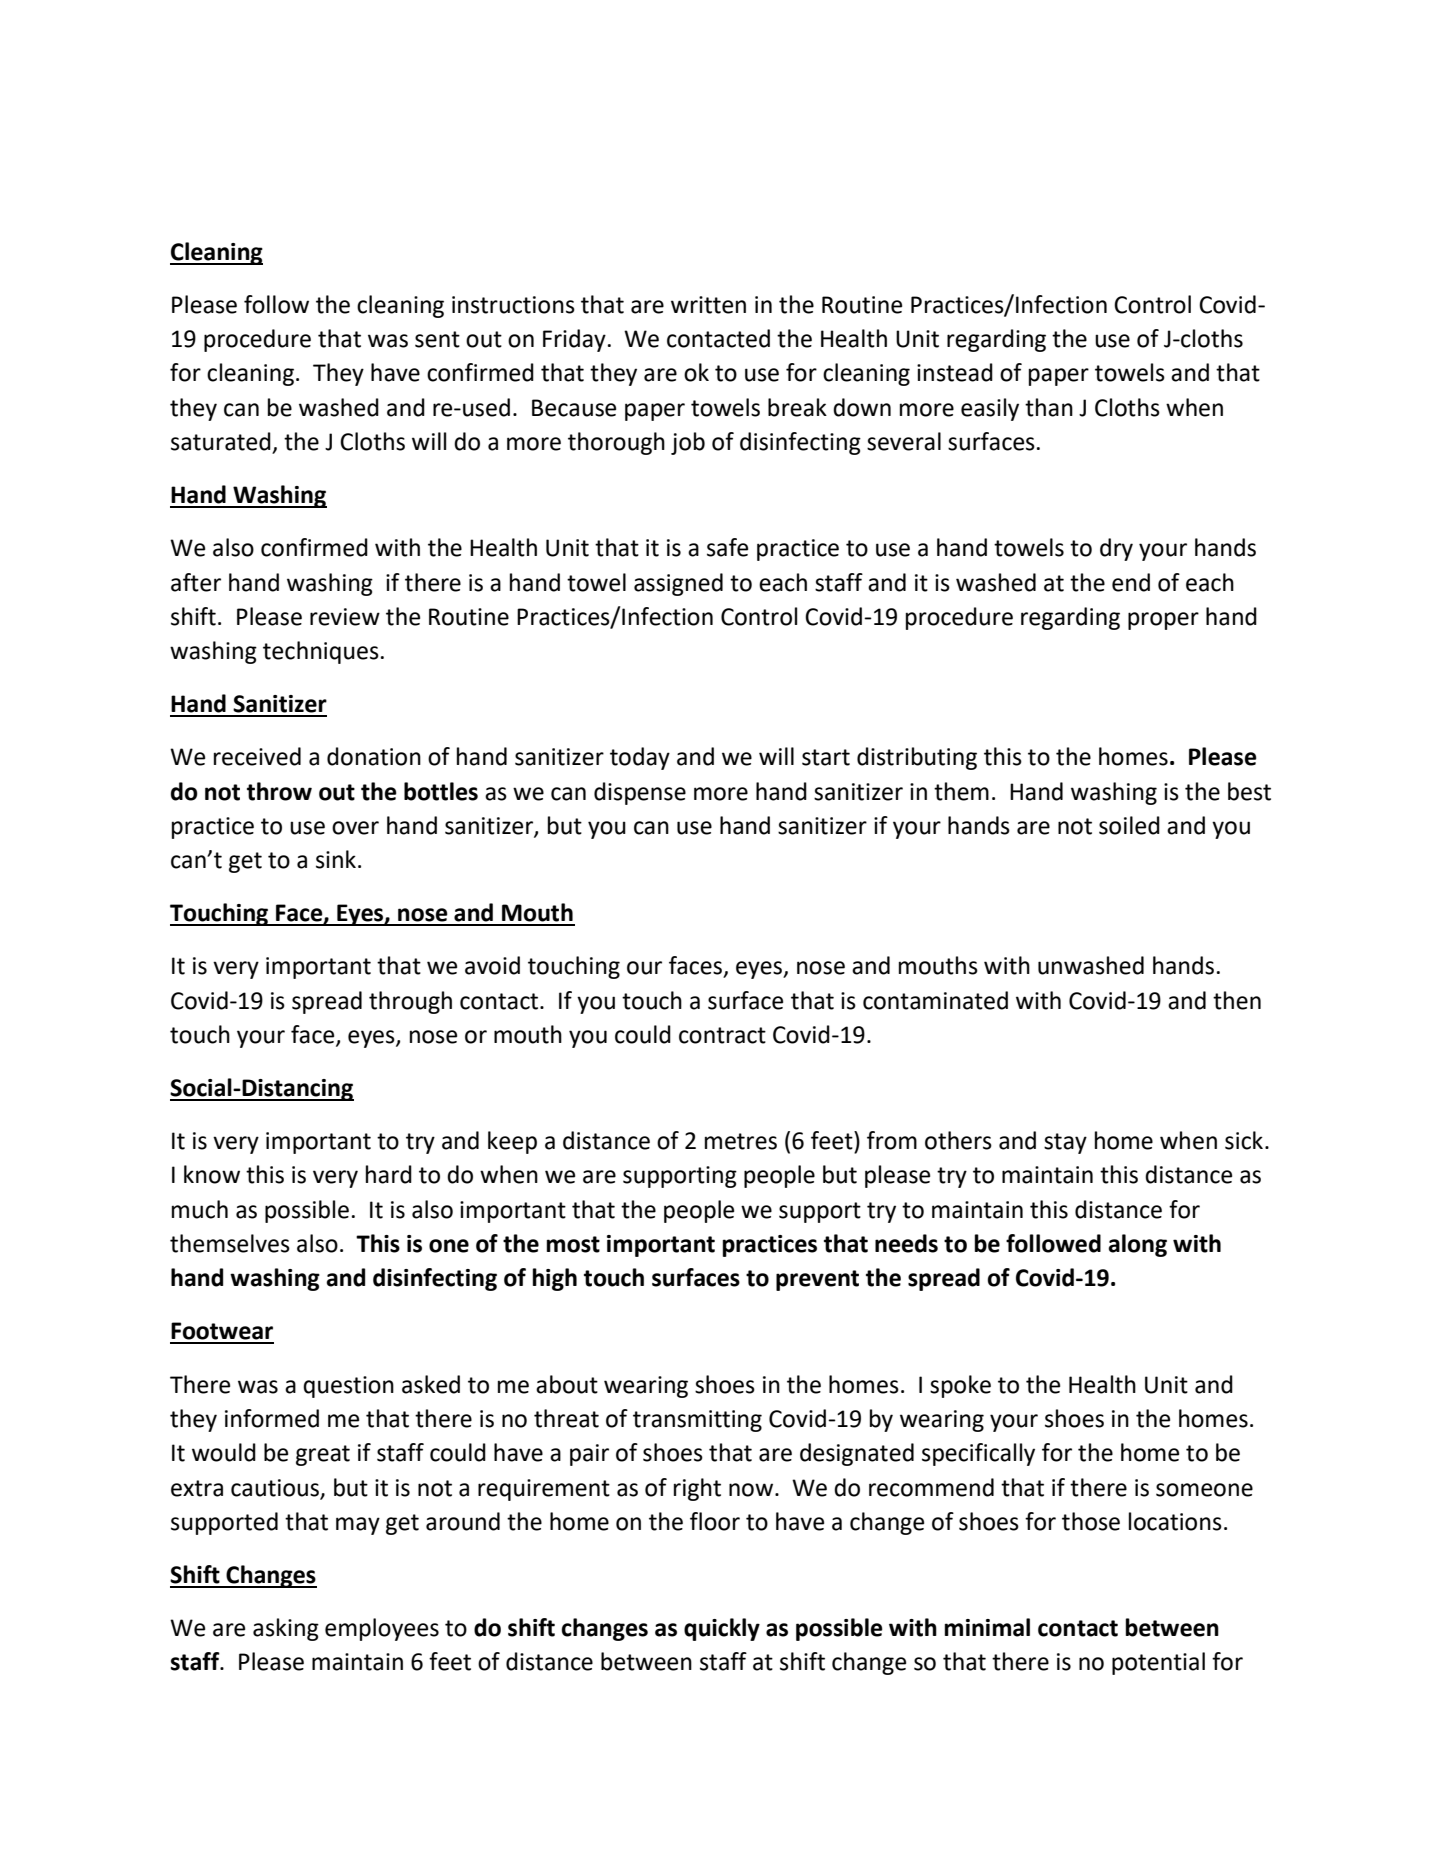  Describe the element at coordinates (437, 339) in the screenshot. I see `sent` at that location.
